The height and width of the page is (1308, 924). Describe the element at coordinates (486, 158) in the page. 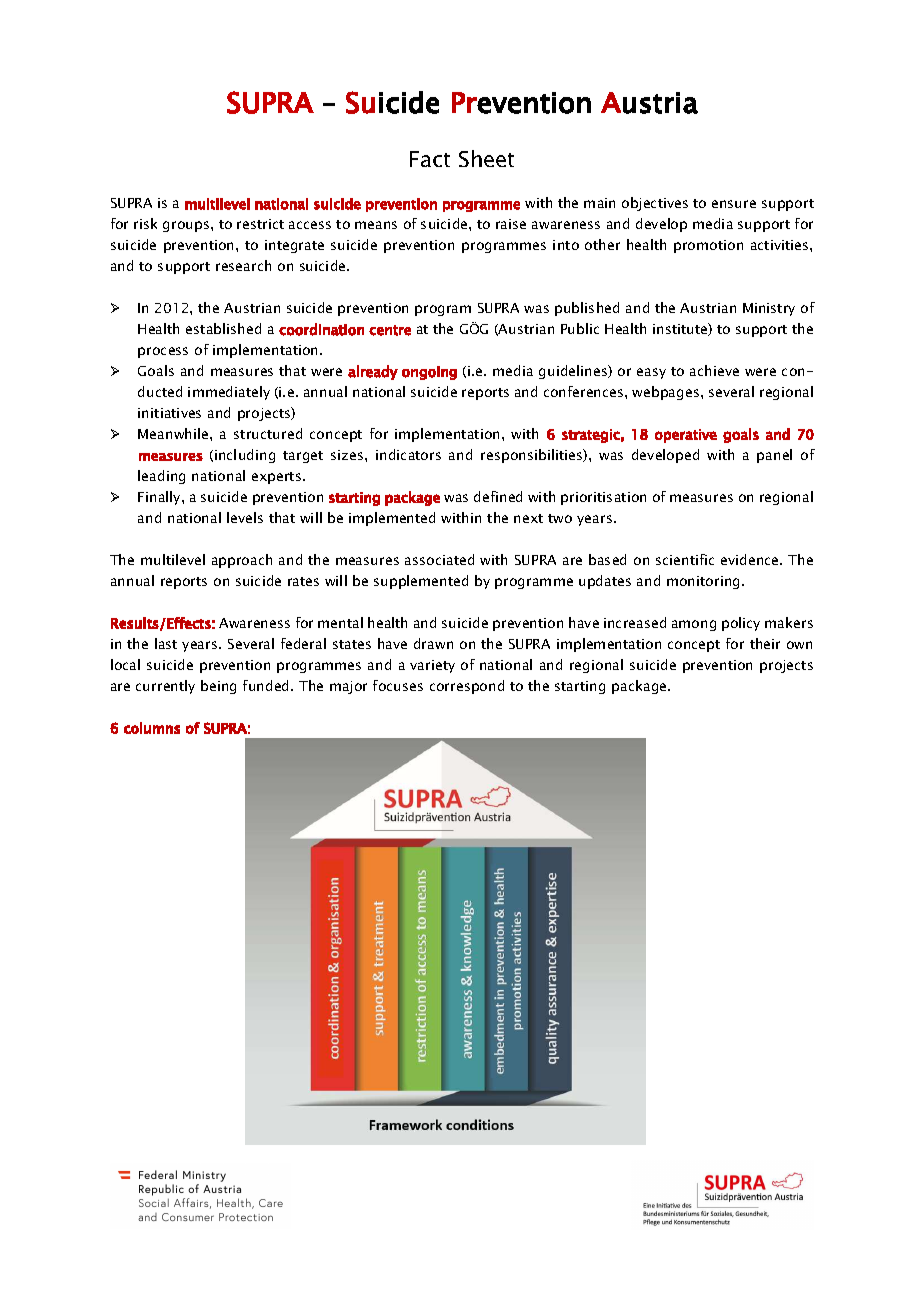

I see `Sheet` at that location.
